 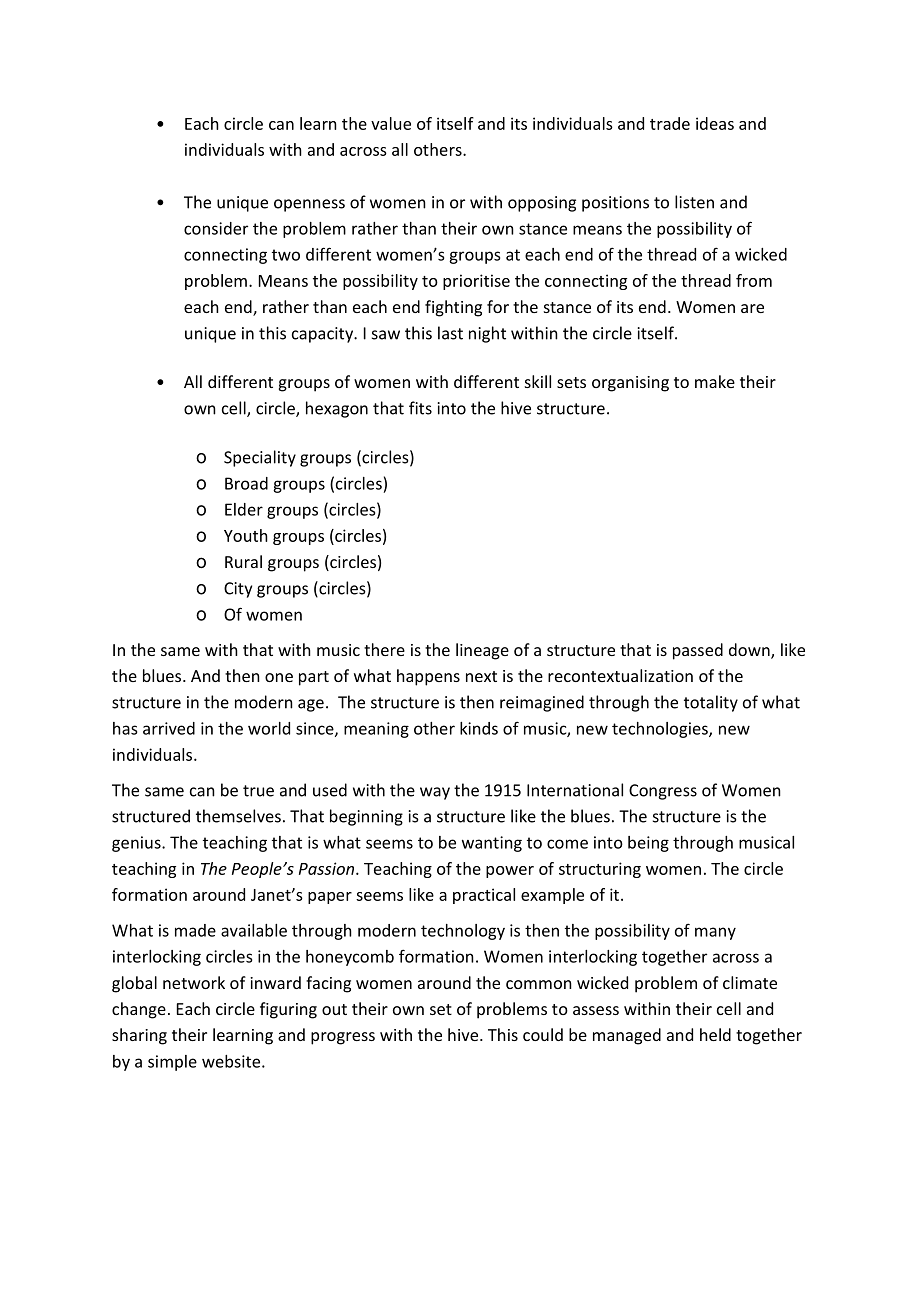 What do you see at coordinates (216, 228) in the screenshot?
I see `consider` at bounding box center [216, 228].
